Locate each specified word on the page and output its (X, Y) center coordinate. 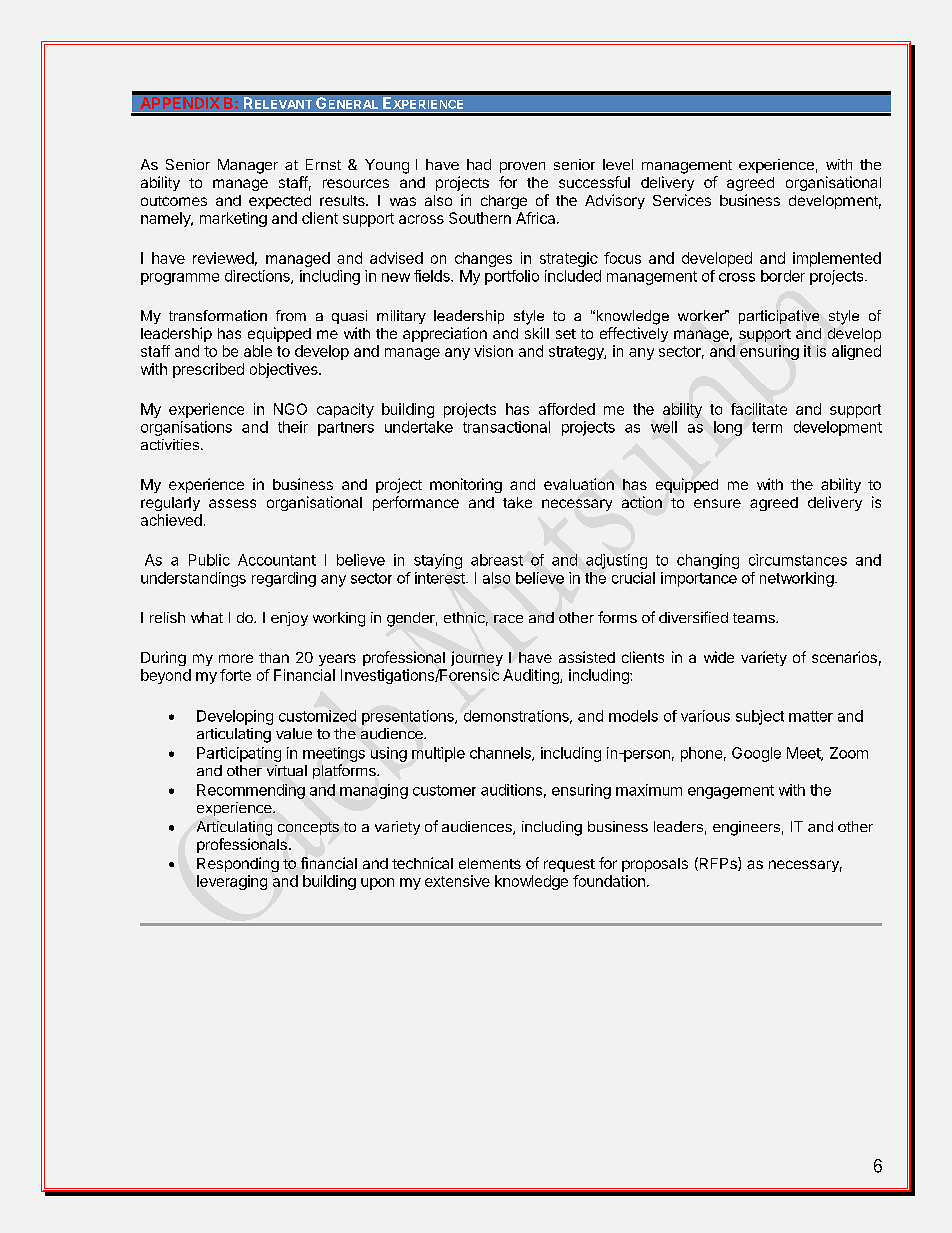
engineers (746, 828)
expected (280, 202)
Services (682, 200)
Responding (238, 864)
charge (504, 202)
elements (490, 863)
